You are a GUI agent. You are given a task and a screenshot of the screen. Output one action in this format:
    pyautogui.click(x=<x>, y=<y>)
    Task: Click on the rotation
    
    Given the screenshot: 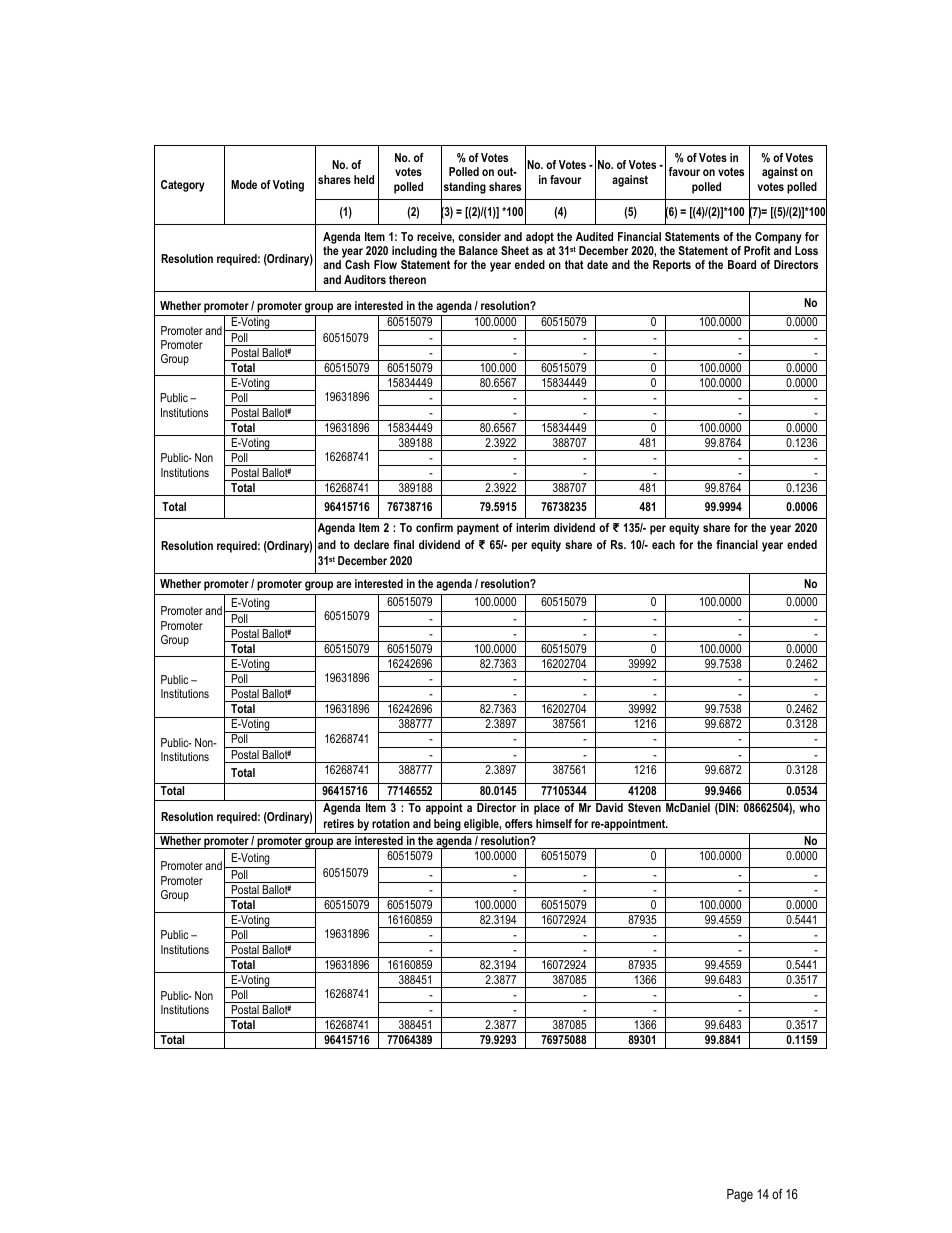 What is the action you would take?
    pyautogui.click(x=391, y=823)
